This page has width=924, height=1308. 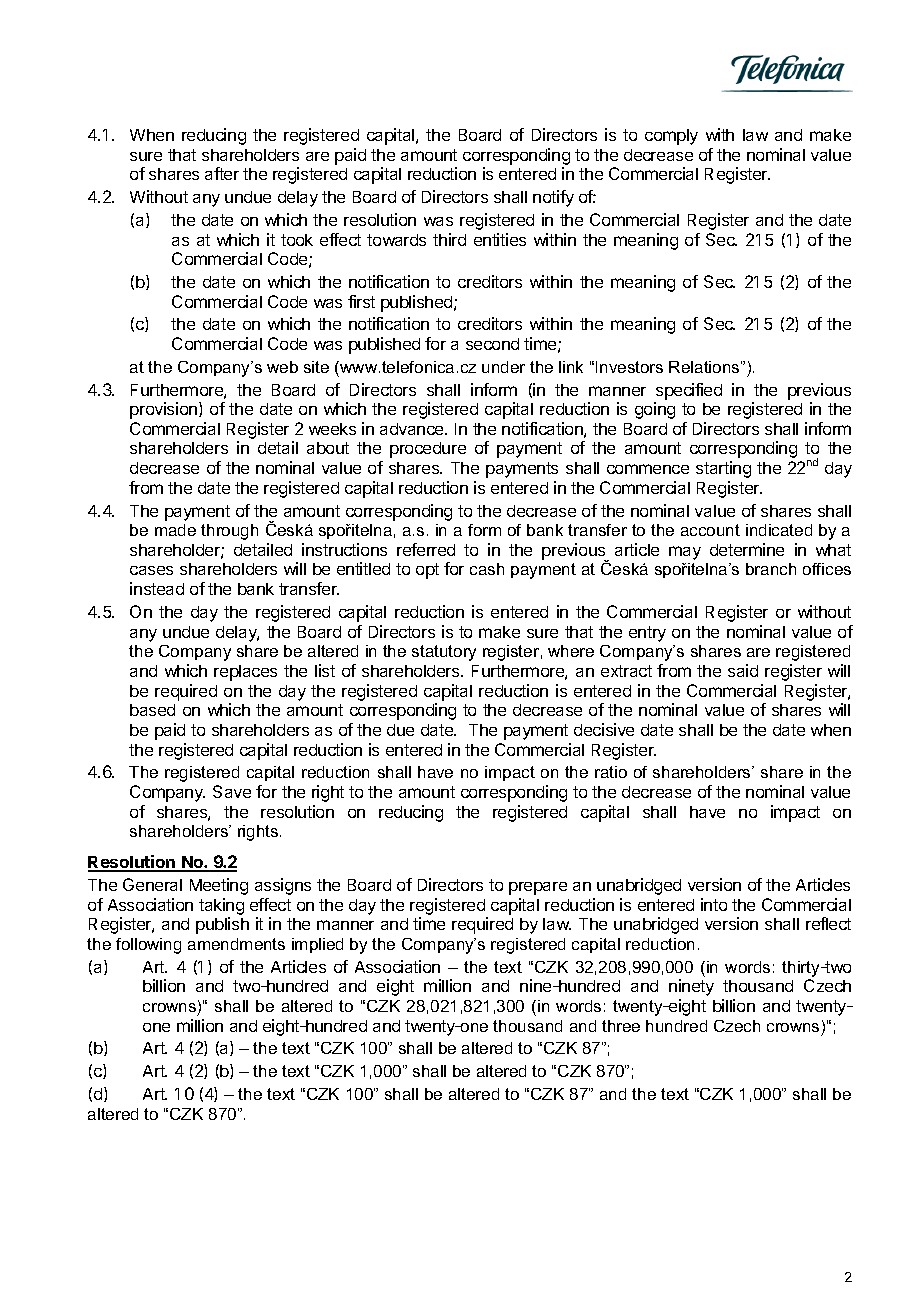 I want to click on after, so click(x=222, y=173).
